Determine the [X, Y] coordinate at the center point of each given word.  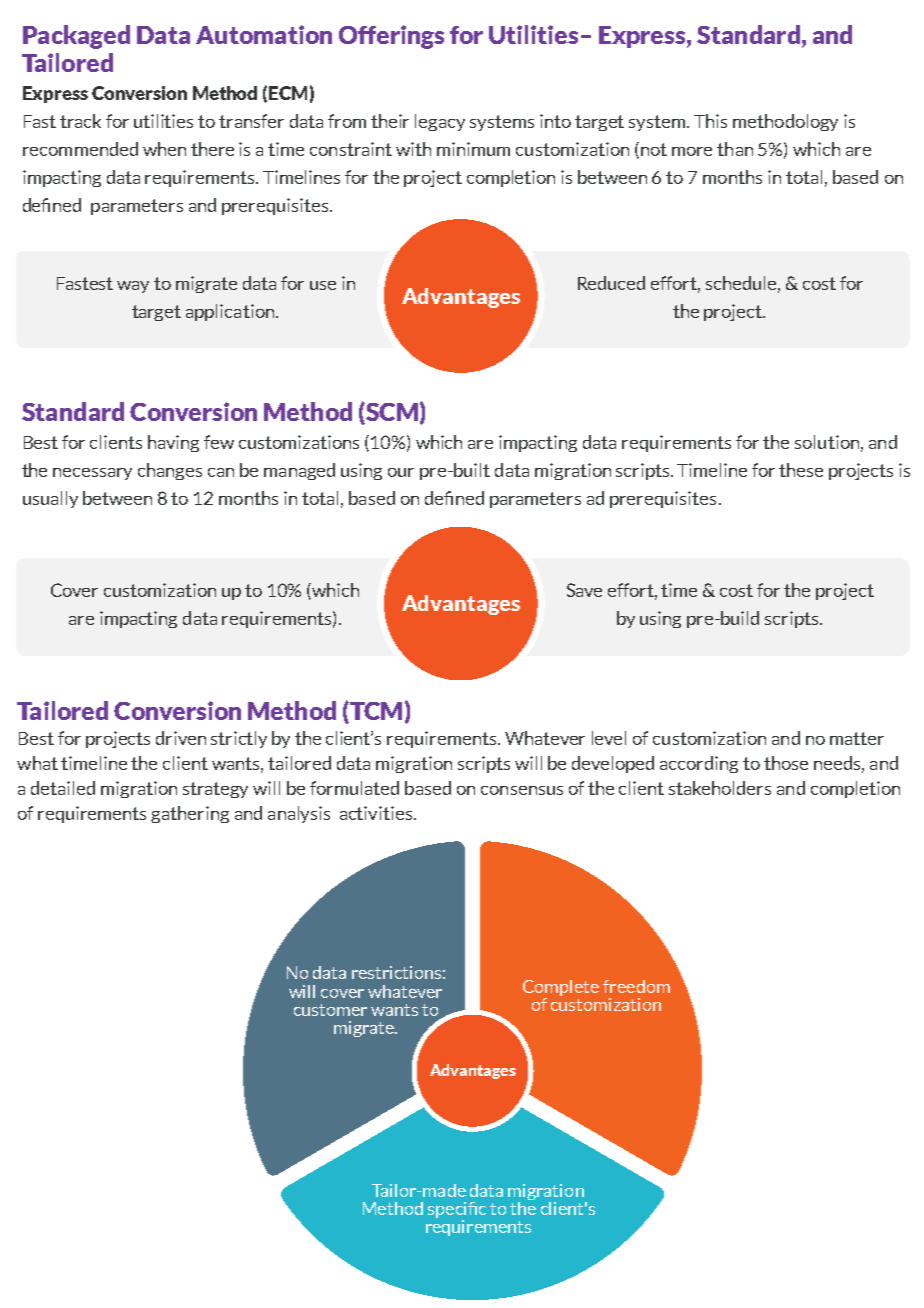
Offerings [391, 37]
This [710, 121]
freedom [636, 986]
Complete [561, 989]
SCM [391, 413]
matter [857, 738]
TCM [375, 712]
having [173, 443]
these [801, 470]
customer [330, 1010]
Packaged [76, 37]
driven [181, 738]
